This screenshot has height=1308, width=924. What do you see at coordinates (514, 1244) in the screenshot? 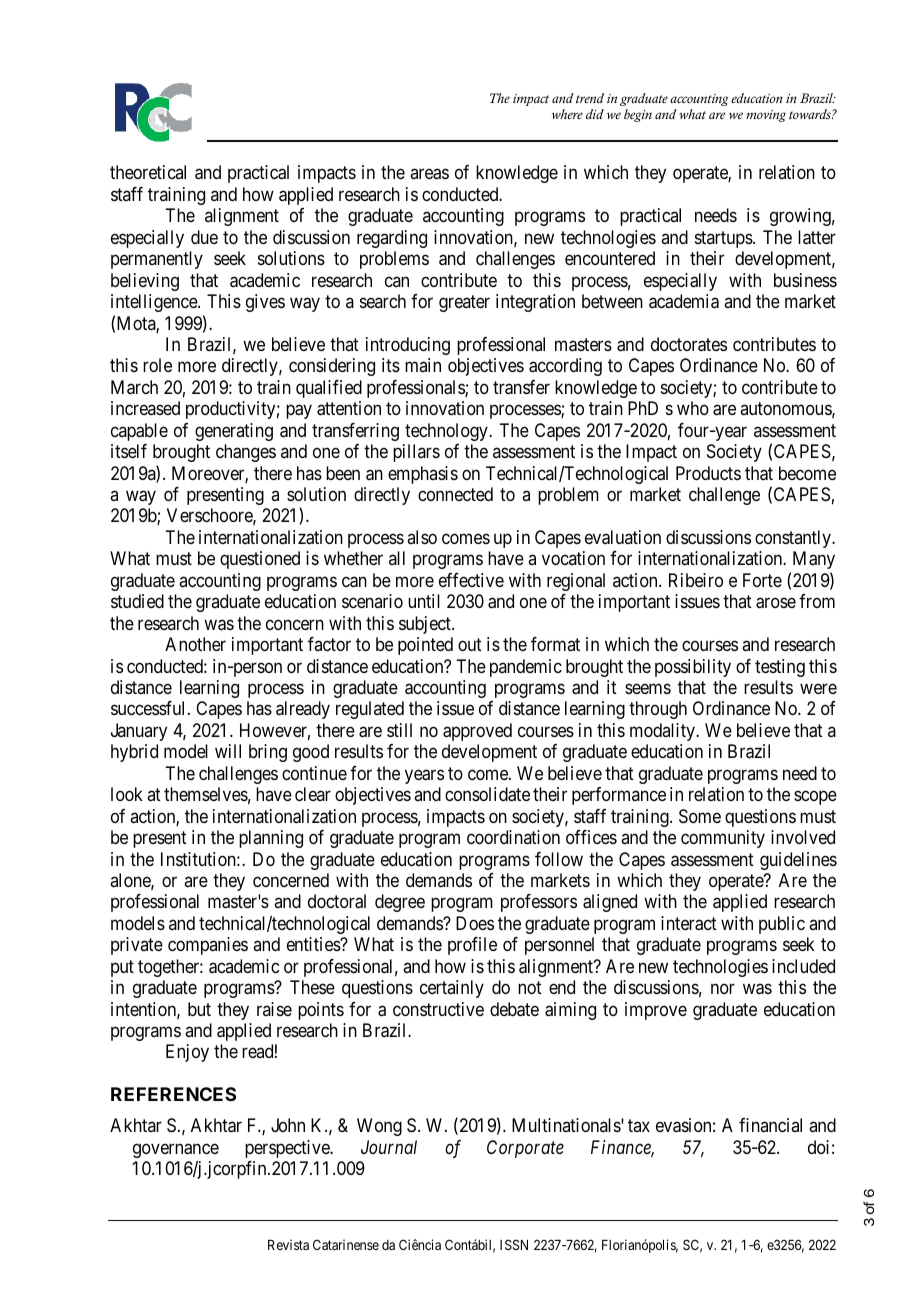
I see `ISSN` at bounding box center [514, 1244].
